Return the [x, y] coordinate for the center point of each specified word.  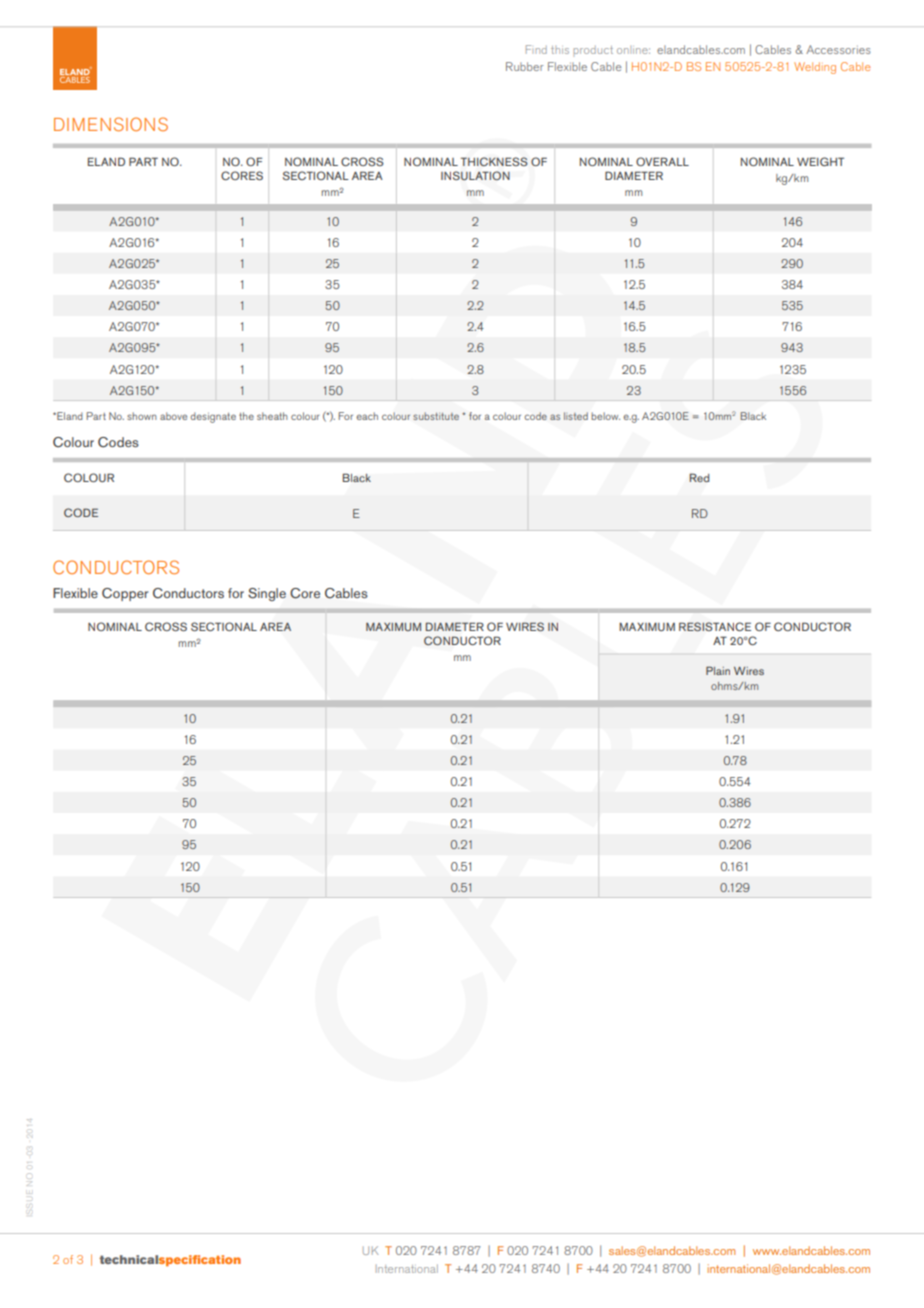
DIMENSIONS [111, 124]
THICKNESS [494, 161]
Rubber [525, 66]
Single [267, 594]
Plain [718, 670]
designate [213, 417]
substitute [436, 416]
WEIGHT [820, 161]
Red [699, 477]
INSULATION [475, 175]
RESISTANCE [715, 627]
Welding [815, 68]
